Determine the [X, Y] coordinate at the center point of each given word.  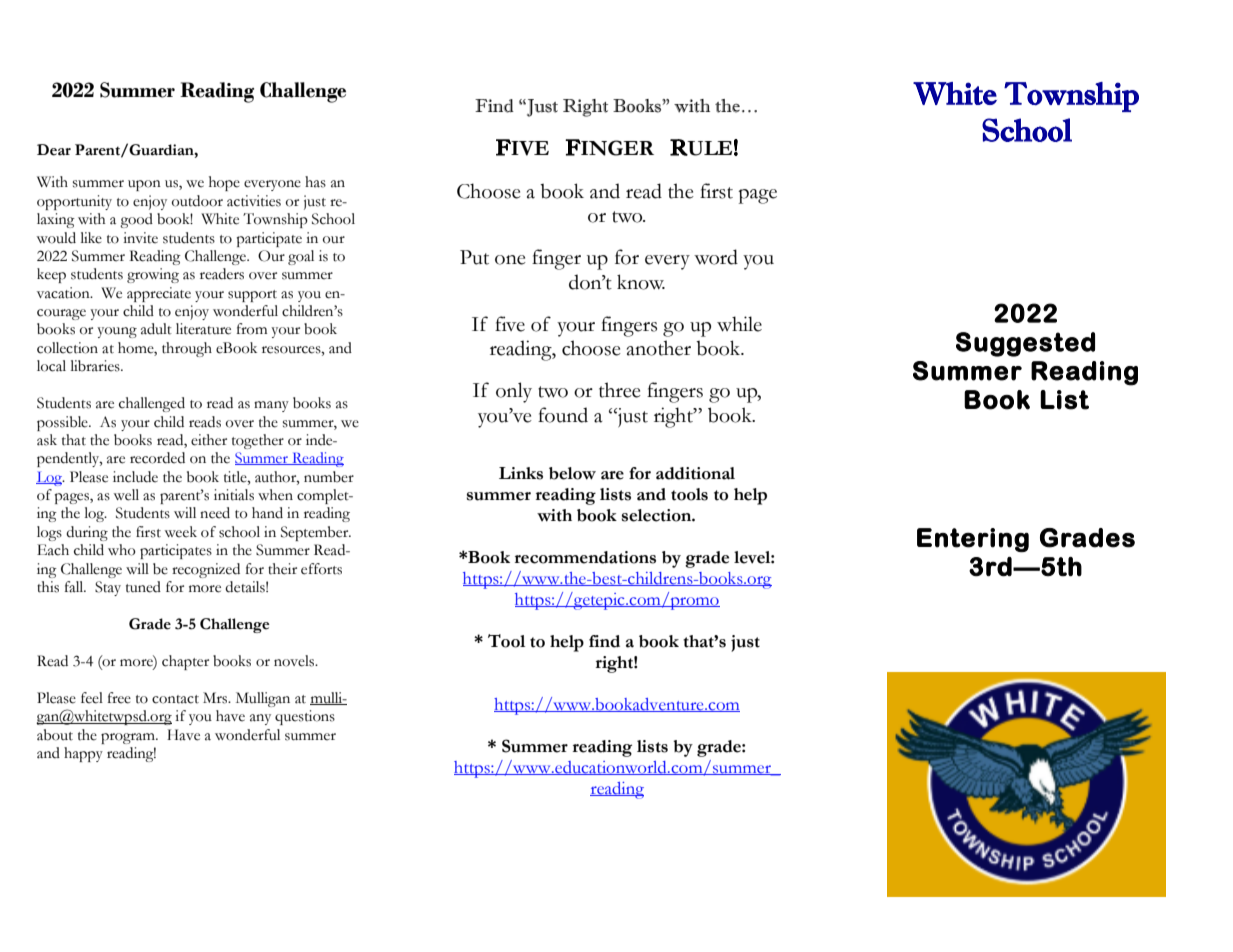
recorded [157, 458]
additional [695, 473]
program [129, 738]
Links [521, 473]
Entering [973, 540]
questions [305, 717]
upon [144, 185]
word [716, 257]
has [315, 182]
